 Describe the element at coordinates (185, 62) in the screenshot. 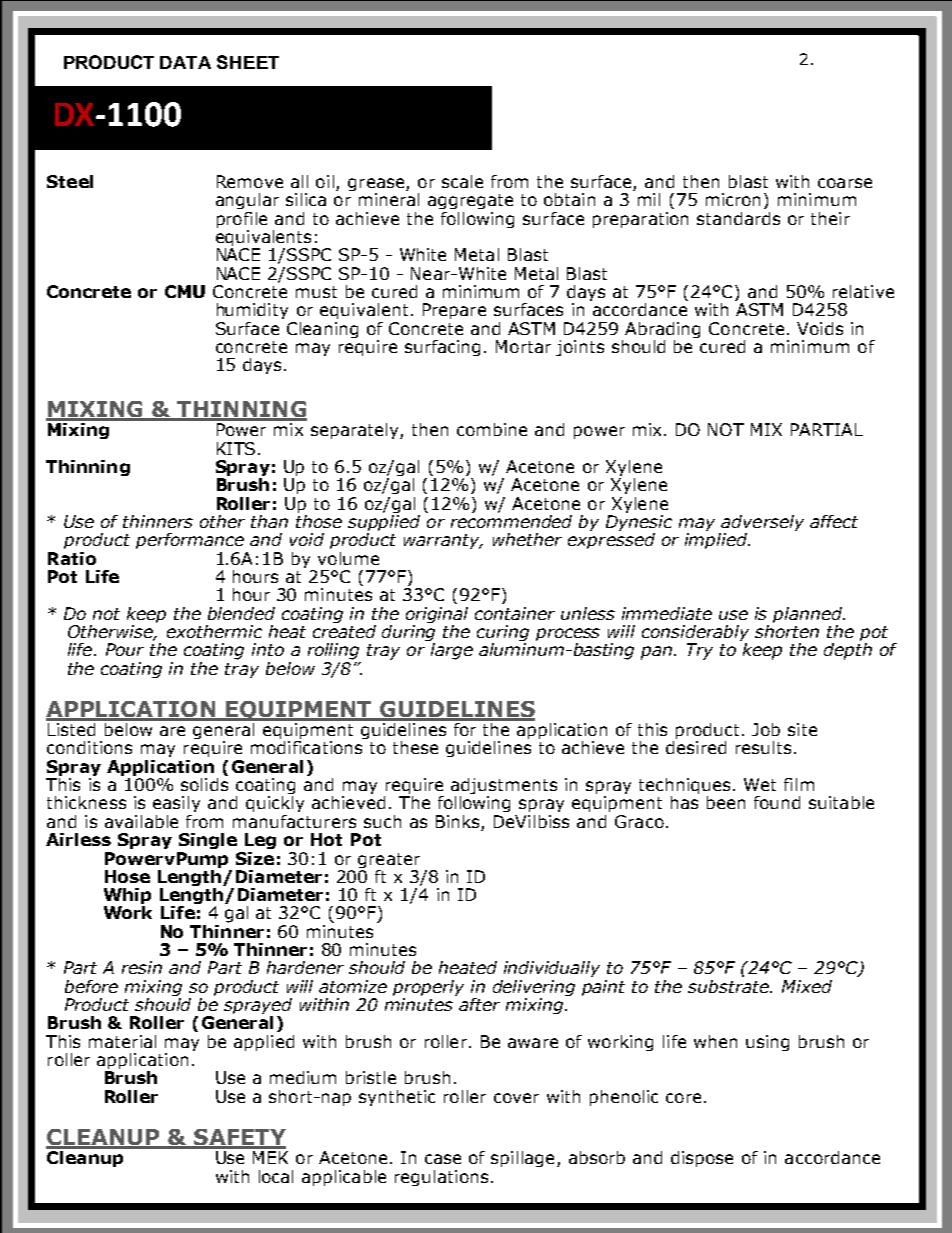

I see `DATA` at that location.
